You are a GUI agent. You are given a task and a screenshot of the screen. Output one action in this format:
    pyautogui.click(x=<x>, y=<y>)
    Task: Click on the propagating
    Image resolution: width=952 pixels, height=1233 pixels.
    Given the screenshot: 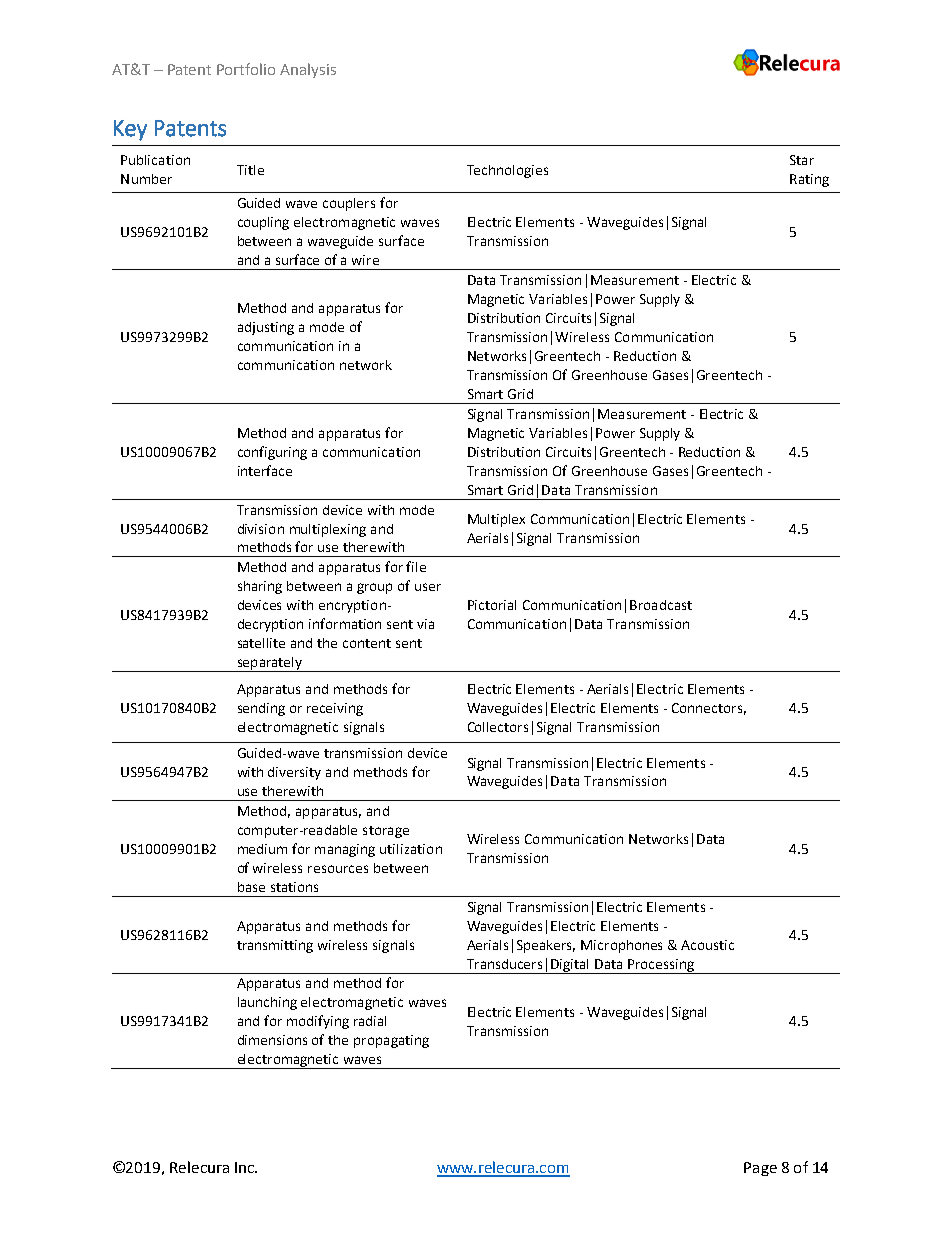 What is the action you would take?
    pyautogui.click(x=391, y=1041)
